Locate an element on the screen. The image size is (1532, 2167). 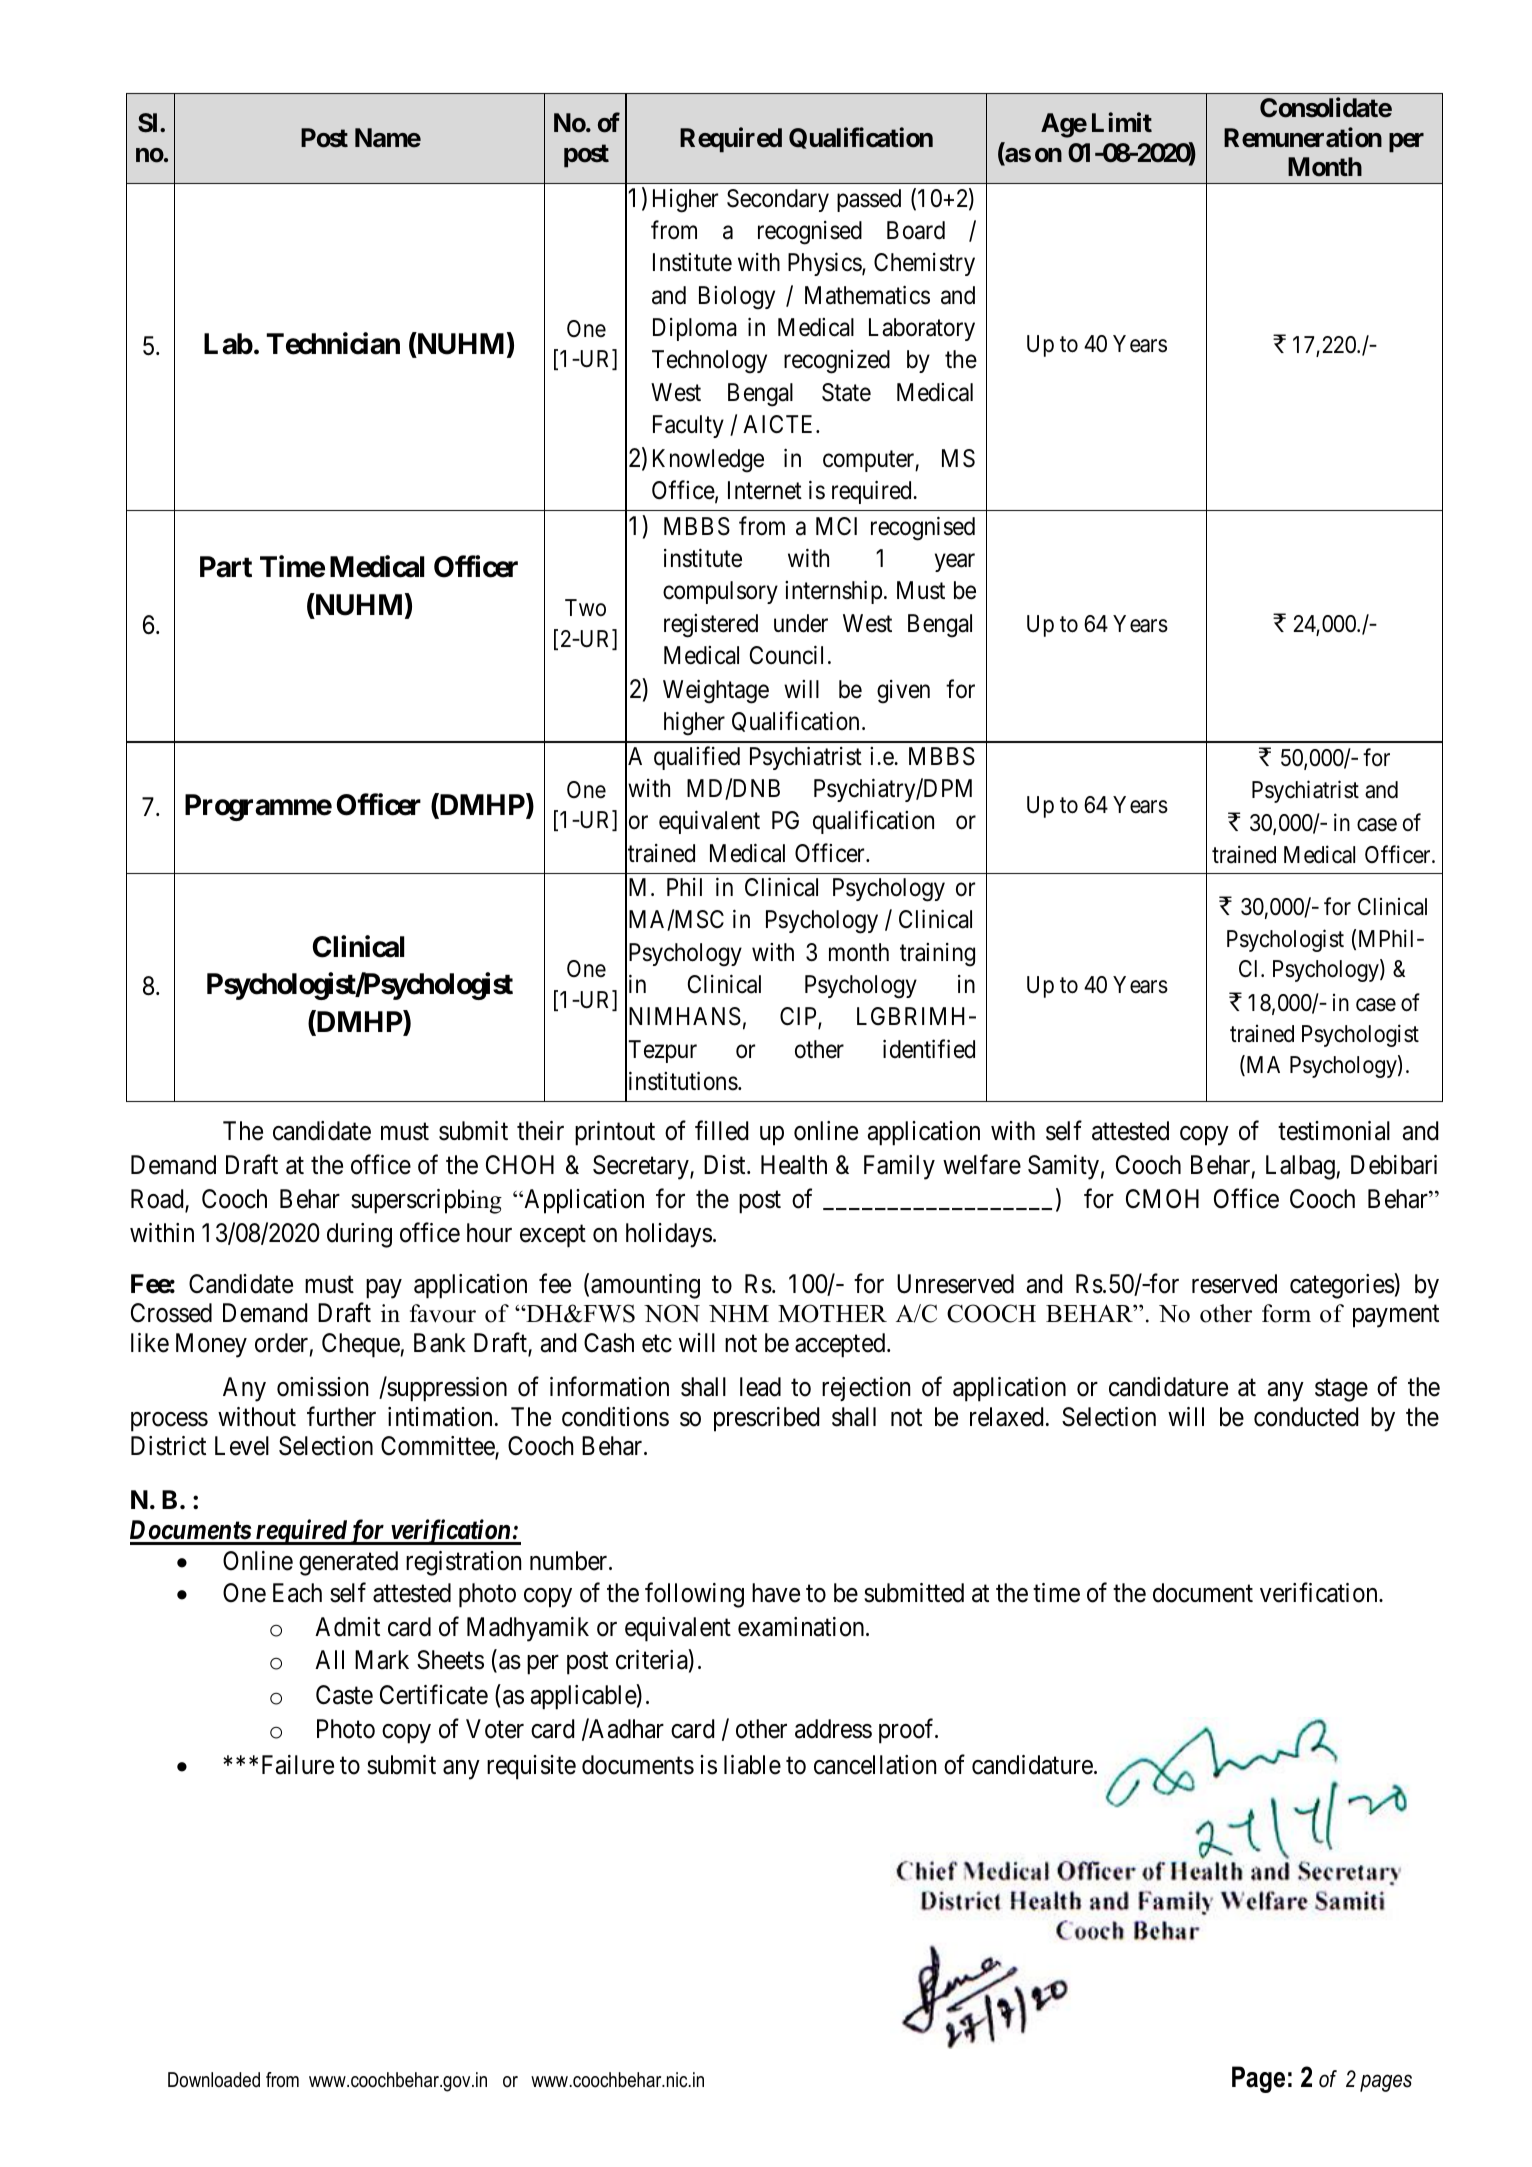
given is located at coordinates (903, 692).
